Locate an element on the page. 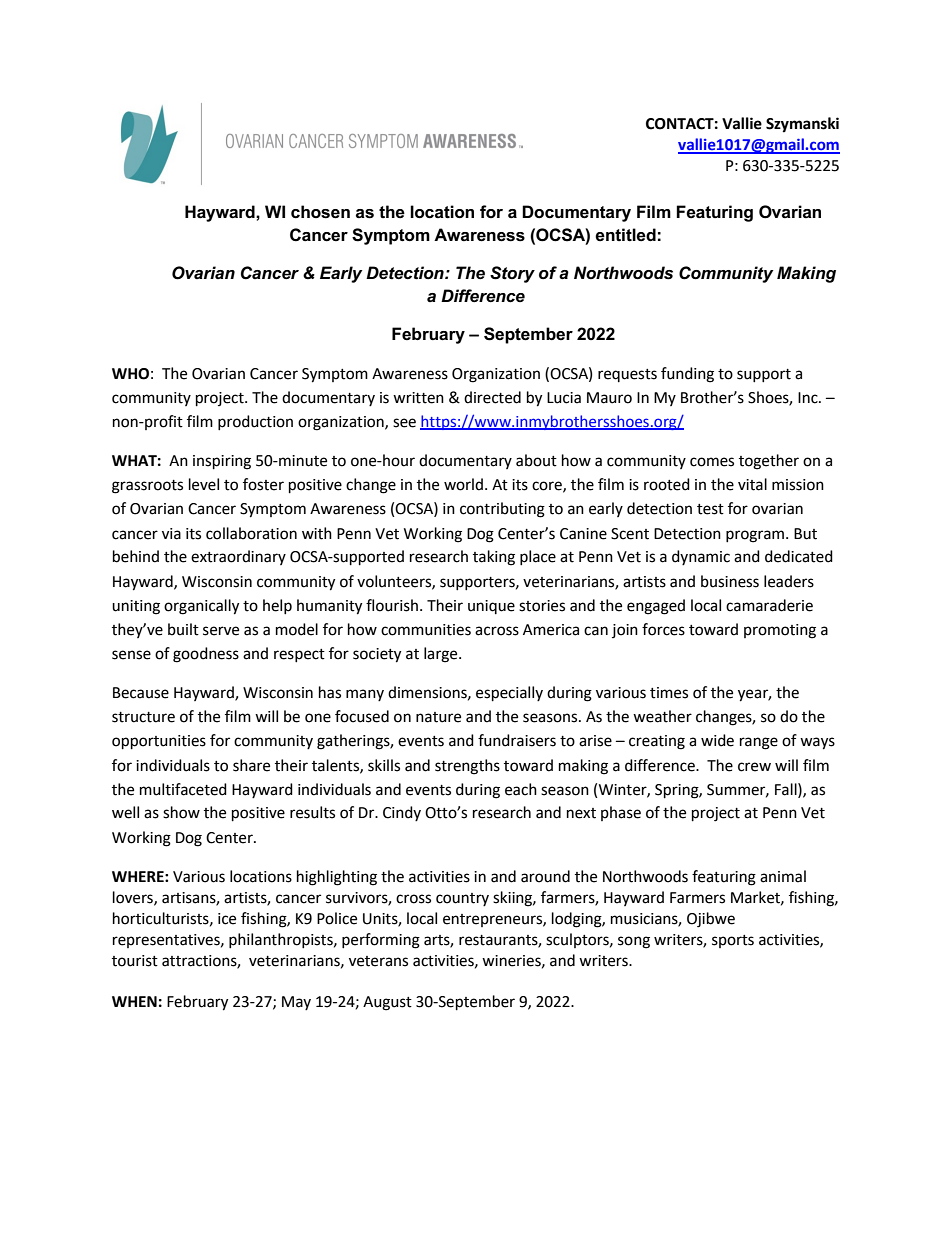  August is located at coordinates (387, 1003).
